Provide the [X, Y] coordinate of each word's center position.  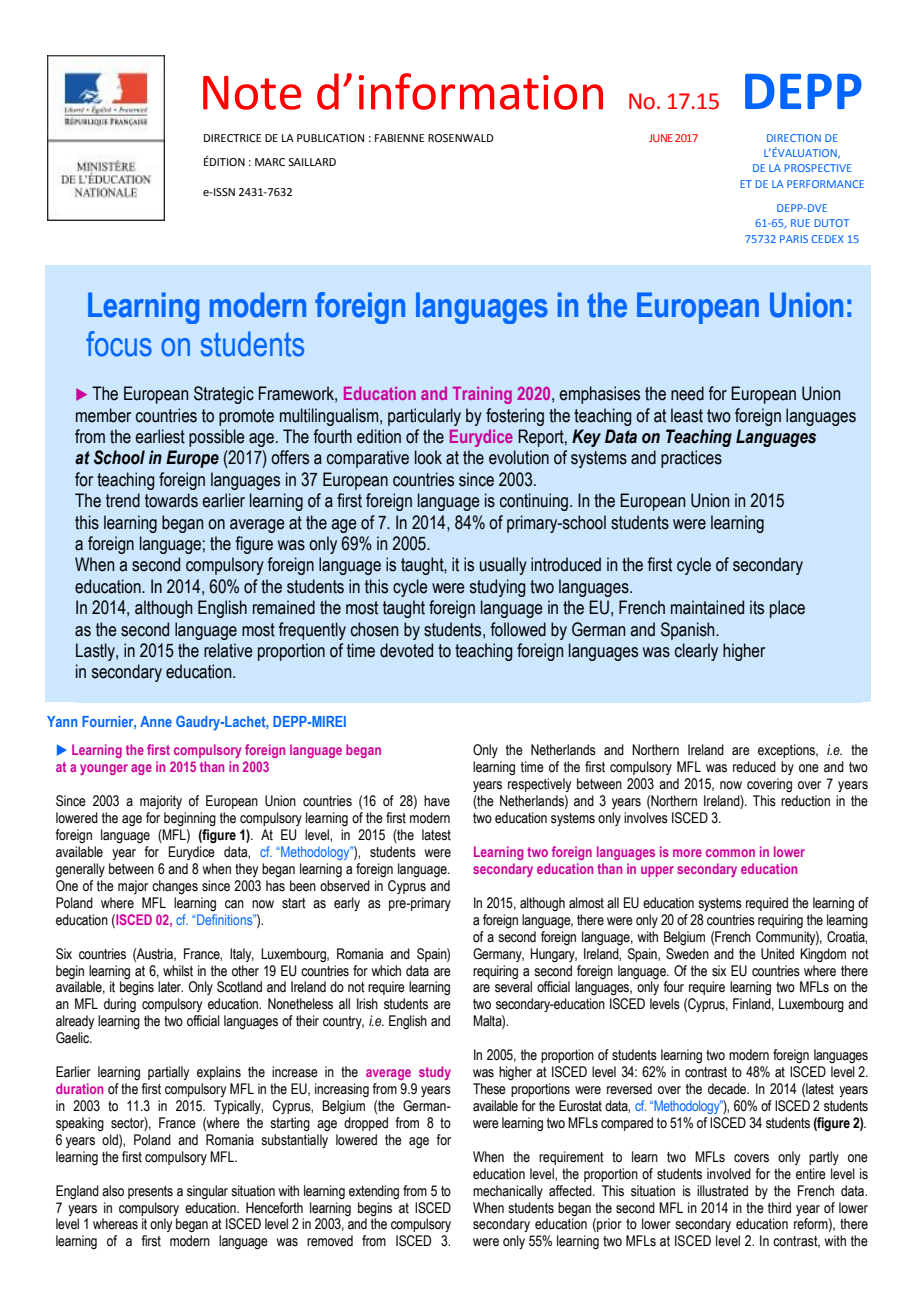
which [386, 971]
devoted [406, 650]
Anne [156, 721]
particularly [424, 417]
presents [150, 1192]
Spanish [689, 631]
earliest [160, 436]
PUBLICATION [330, 138]
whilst [178, 971]
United [777, 954]
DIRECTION [794, 138]
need [687, 393]
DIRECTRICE [232, 138]
